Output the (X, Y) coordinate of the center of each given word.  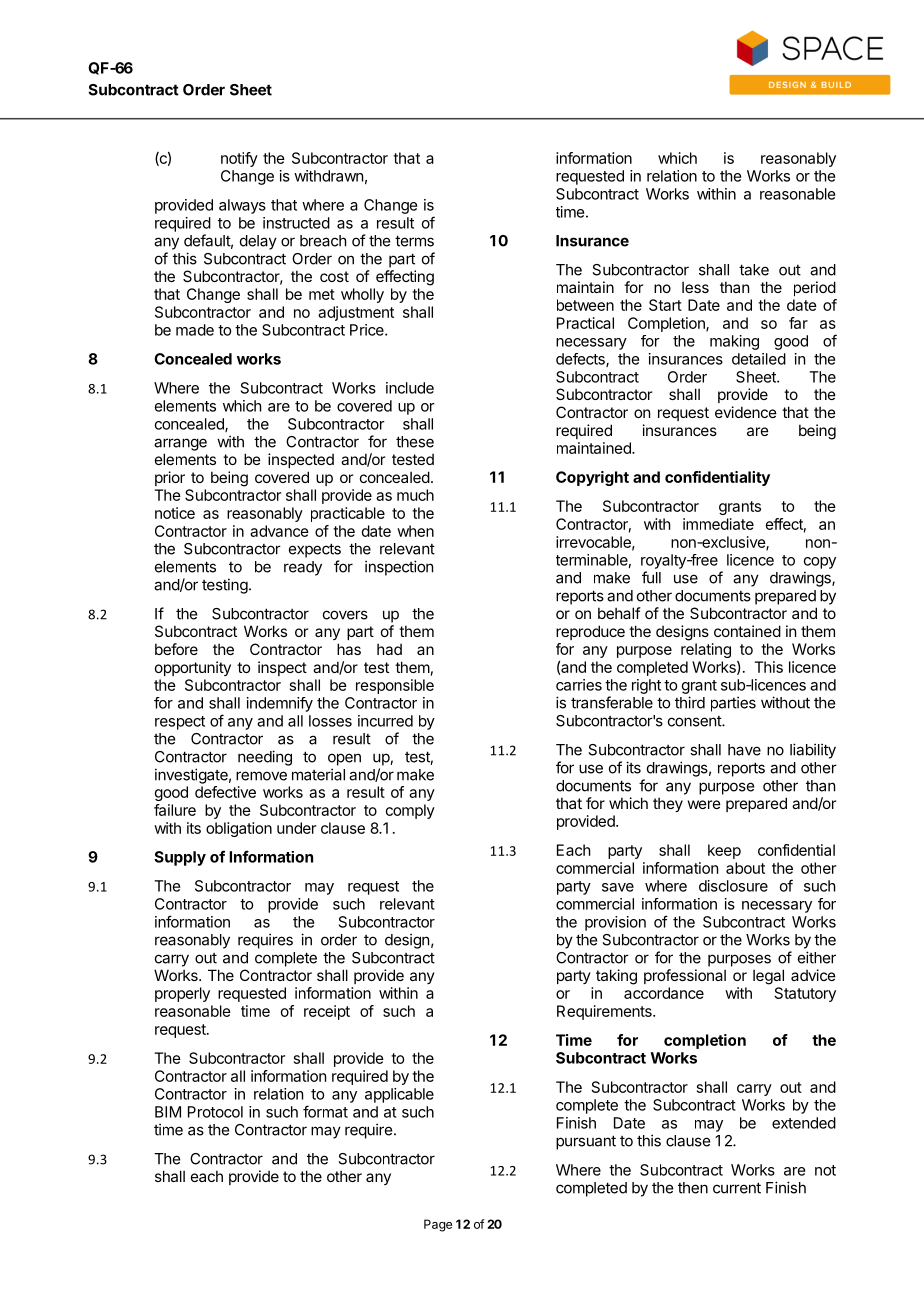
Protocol (215, 1112)
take (754, 270)
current (737, 1188)
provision (615, 923)
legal (768, 977)
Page (438, 1225)
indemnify (280, 704)
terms (414, 241)
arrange (180, 444)
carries (579, 685)
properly (182, 994)
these (415, 442)
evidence (746, 412)
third (690, 702)
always (242, 206)
